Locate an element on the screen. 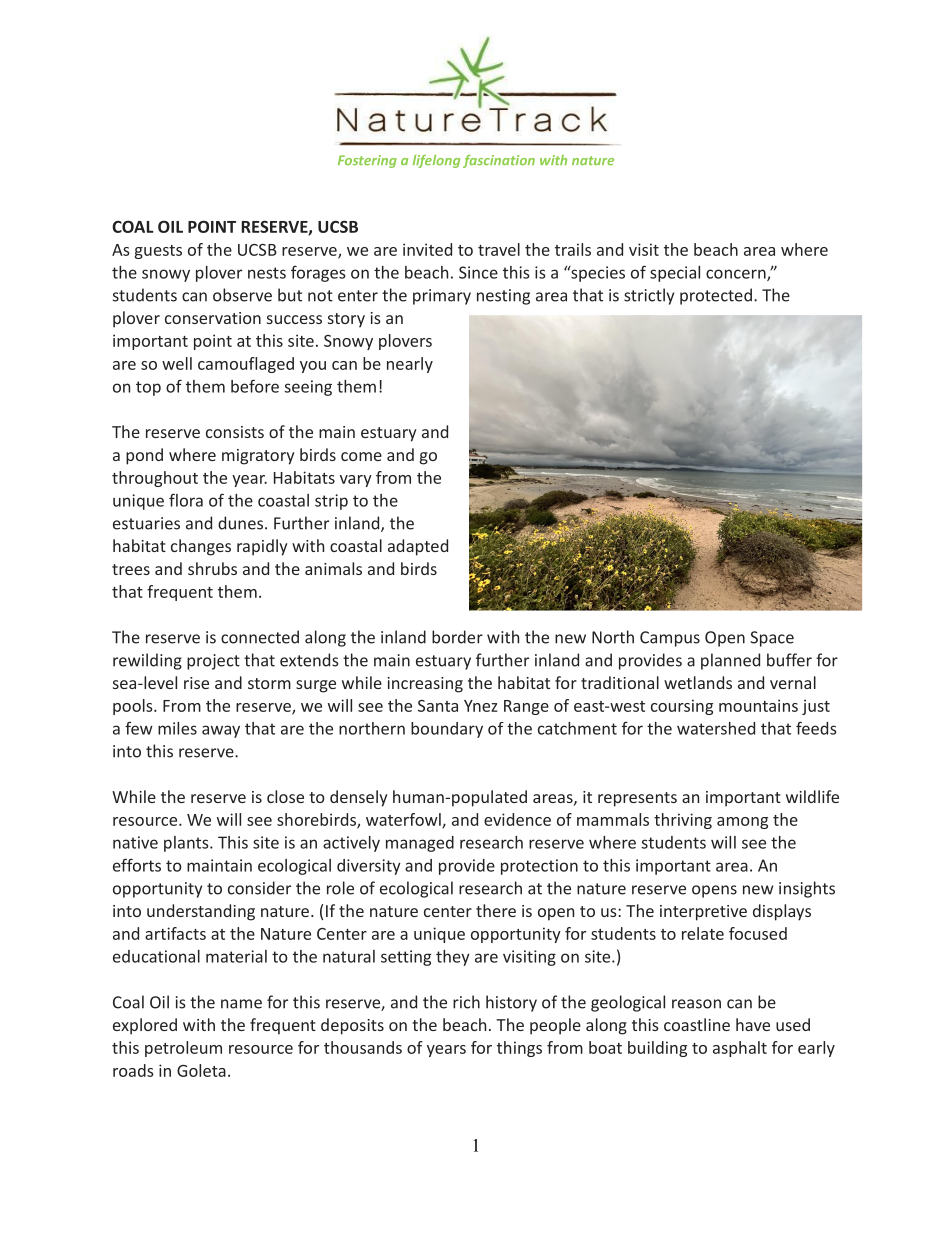 The image size is (952, 1233). come is located at coordinates (361, 456).
